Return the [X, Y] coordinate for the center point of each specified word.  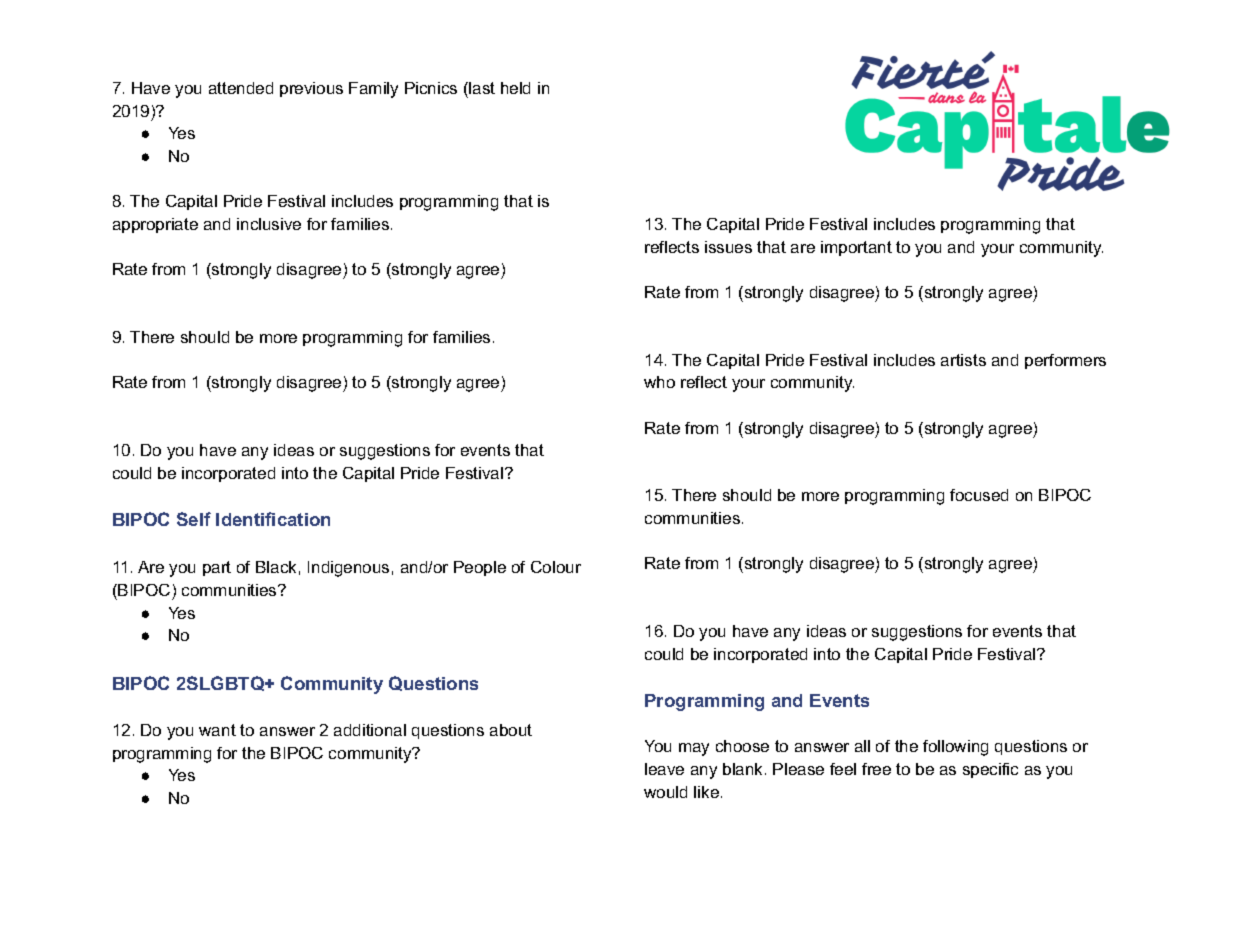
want [217, 730]
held [515, 88]
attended [241, 88]
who [659, 382]
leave [664, 769]
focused [979, 495]
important [856, 248]
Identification [273, 519]
